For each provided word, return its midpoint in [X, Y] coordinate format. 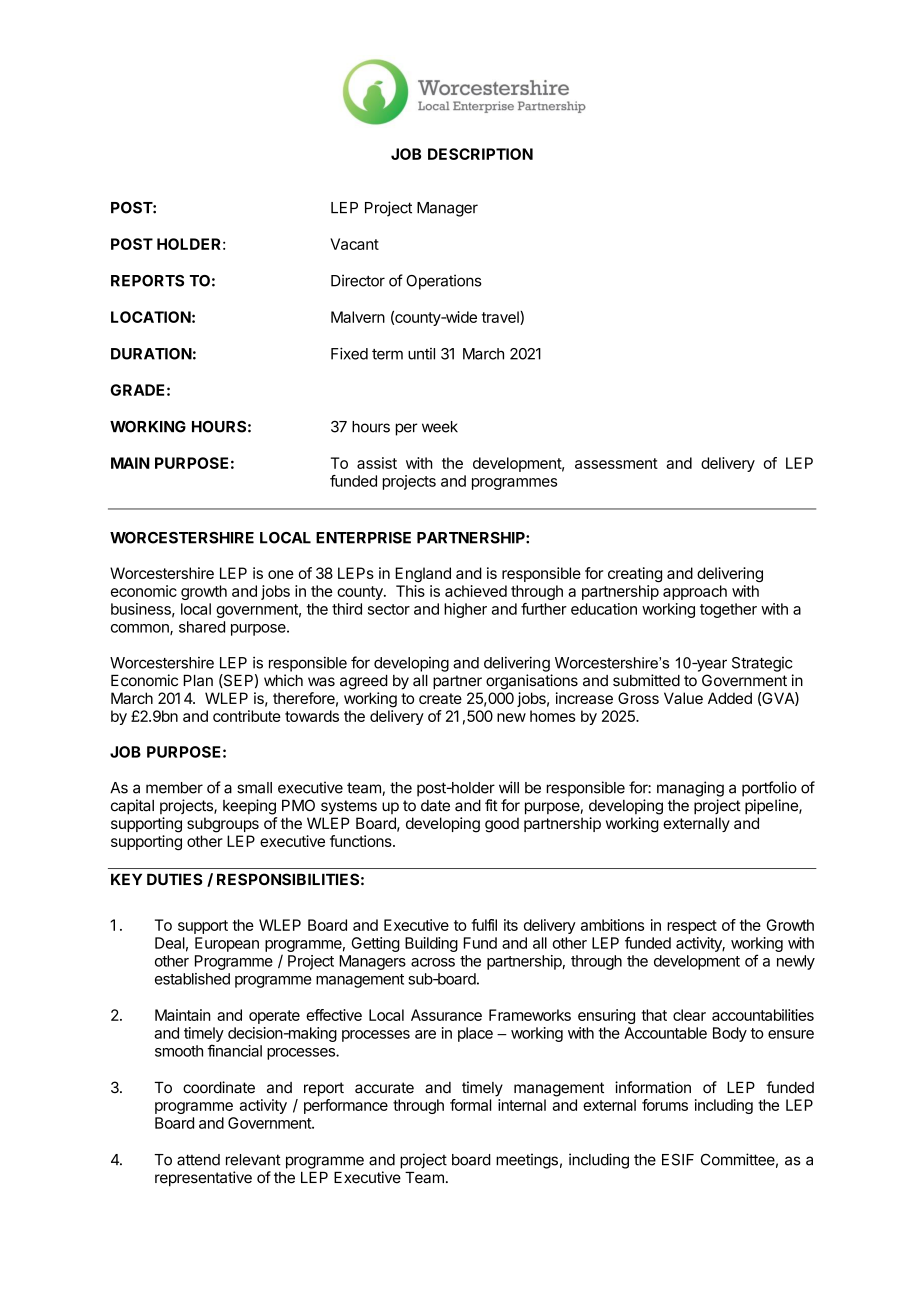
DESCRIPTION [480, 154]
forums [665, 1105]
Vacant [354, 244]
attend [198, 1160]
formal [470, 1105]
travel [501, 318]
